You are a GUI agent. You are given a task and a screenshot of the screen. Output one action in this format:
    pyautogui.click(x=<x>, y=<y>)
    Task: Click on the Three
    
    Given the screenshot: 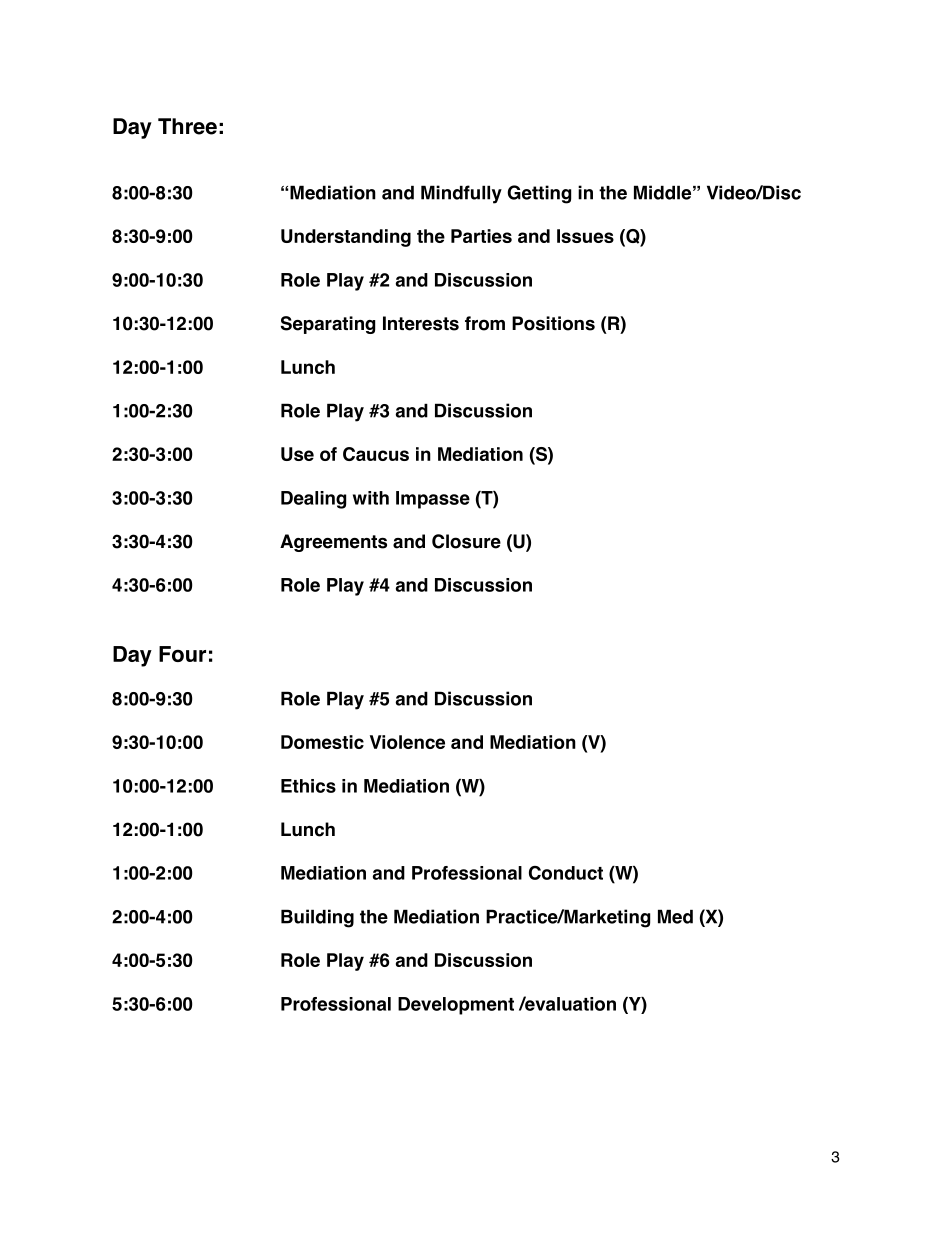 What is the action you would take?
    pyautogui.click(x=187, y=126)
